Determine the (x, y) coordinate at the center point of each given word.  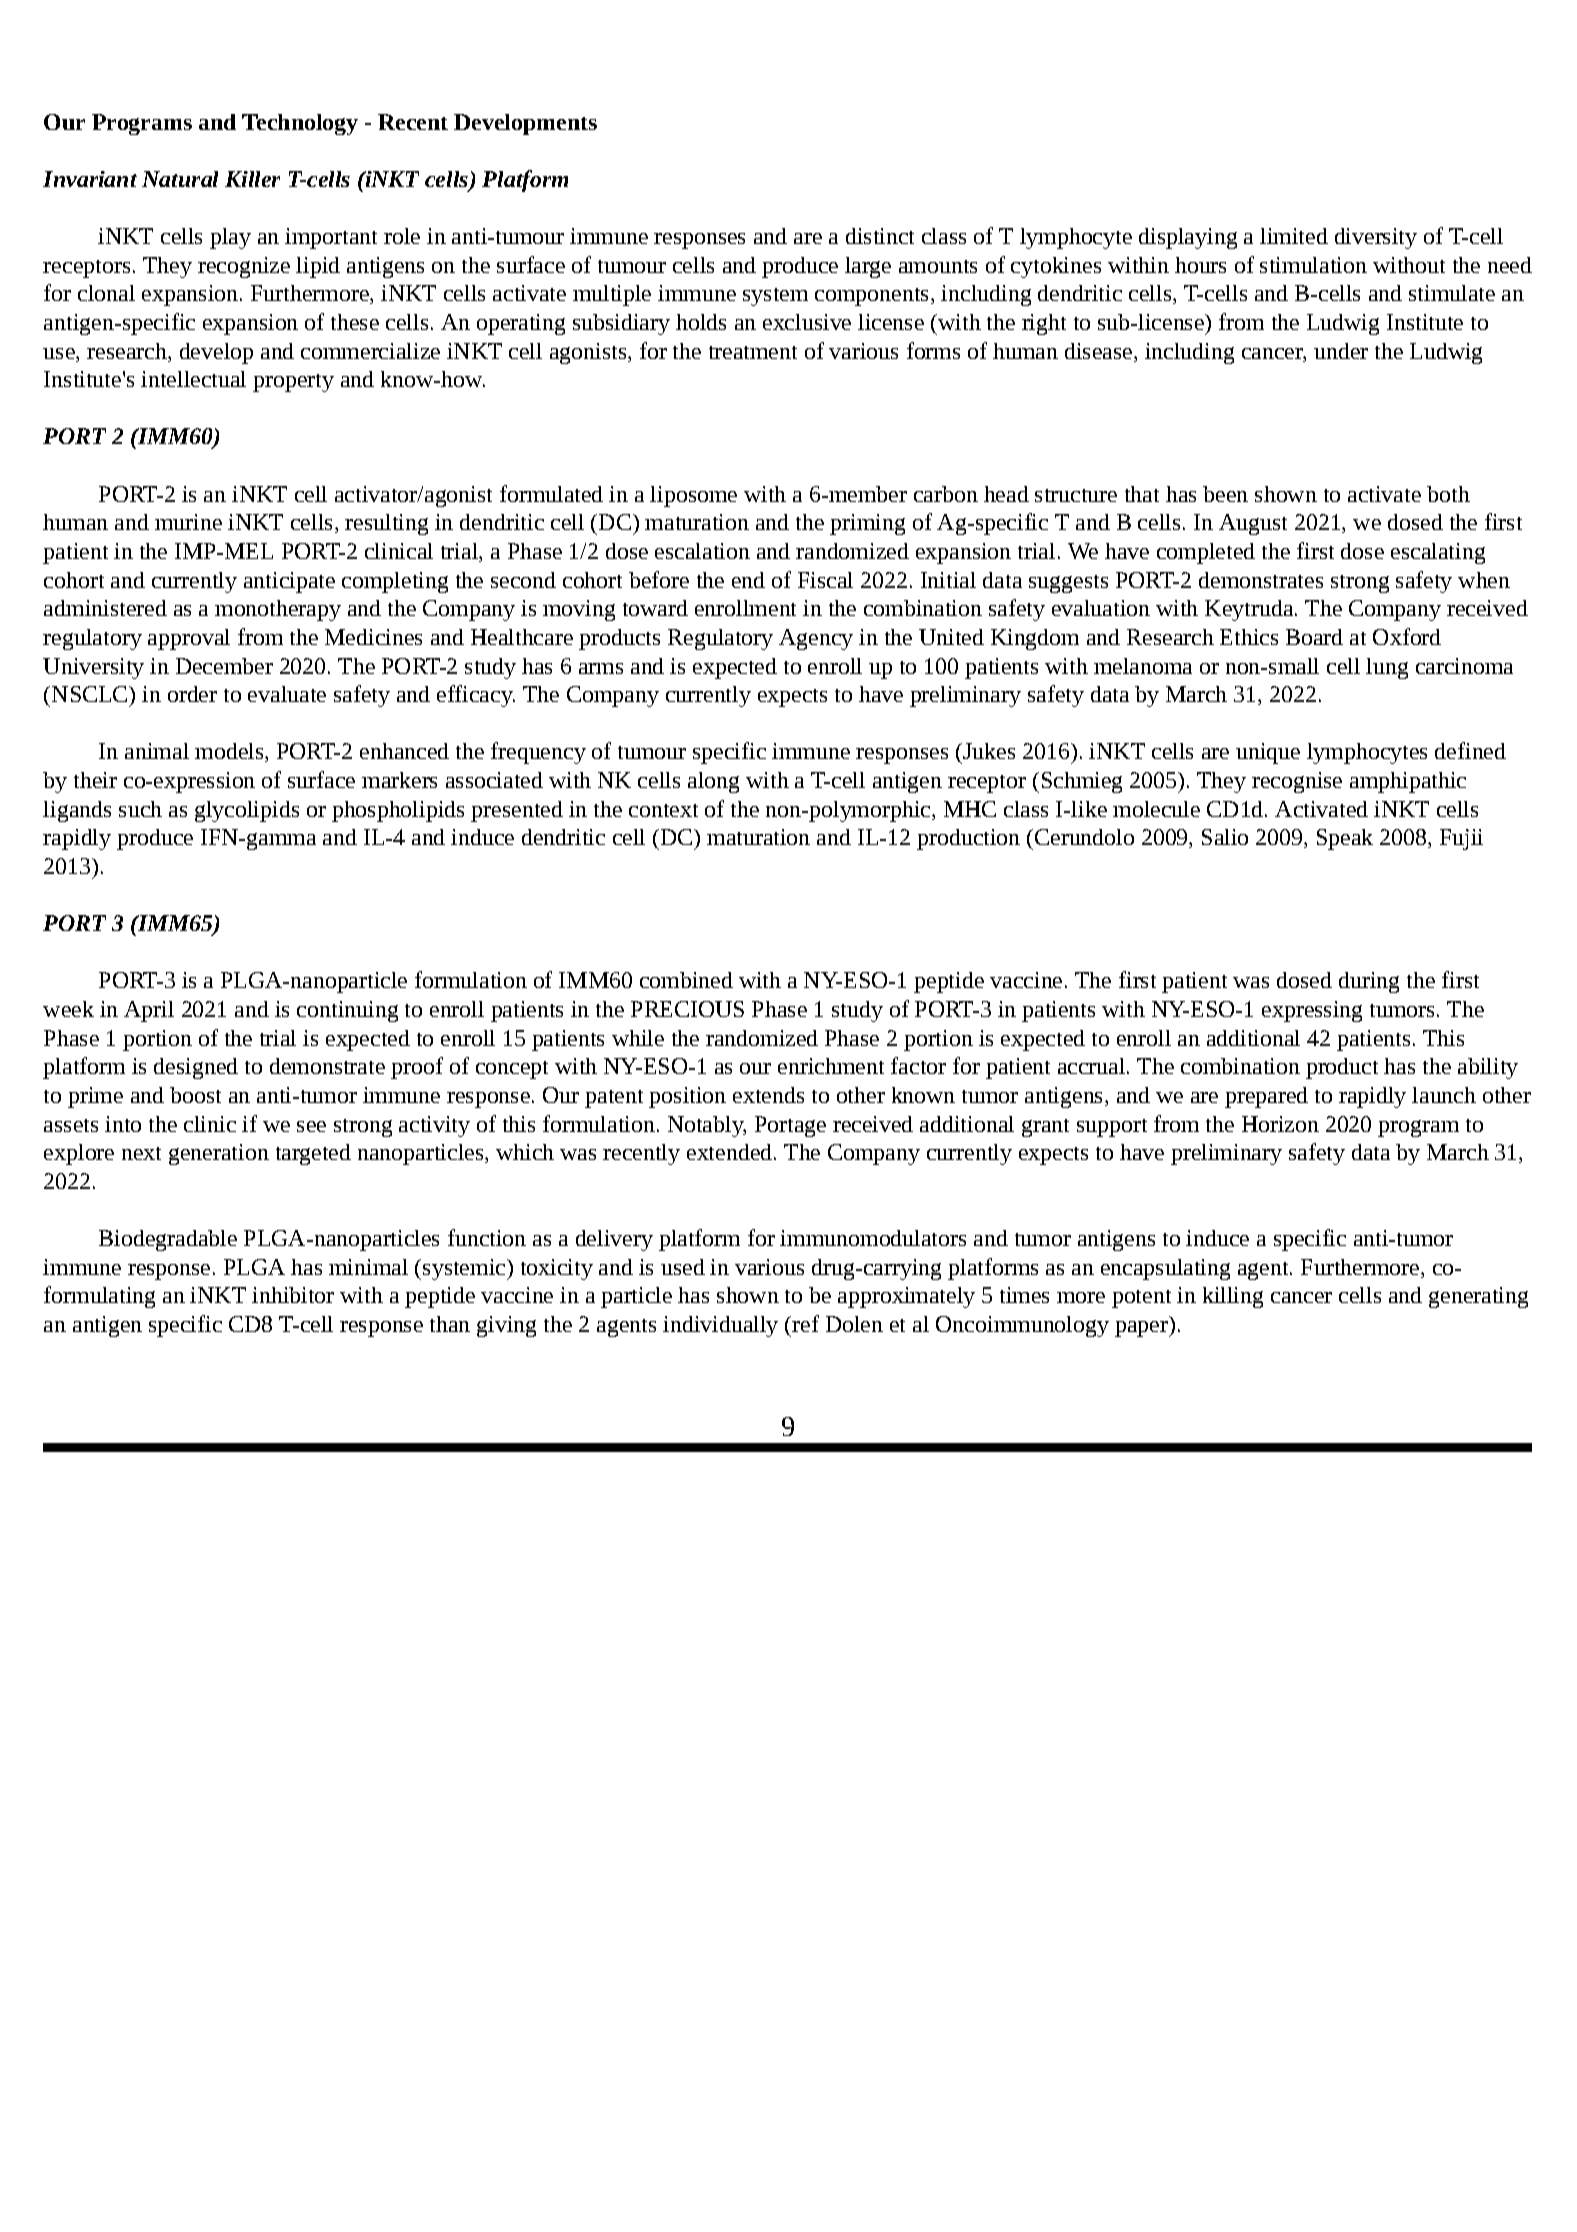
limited (1294, 236)
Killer (252, 179)
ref (804, 1323)
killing (1233, 1297)
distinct (880, 236)
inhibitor (293, 1295)
